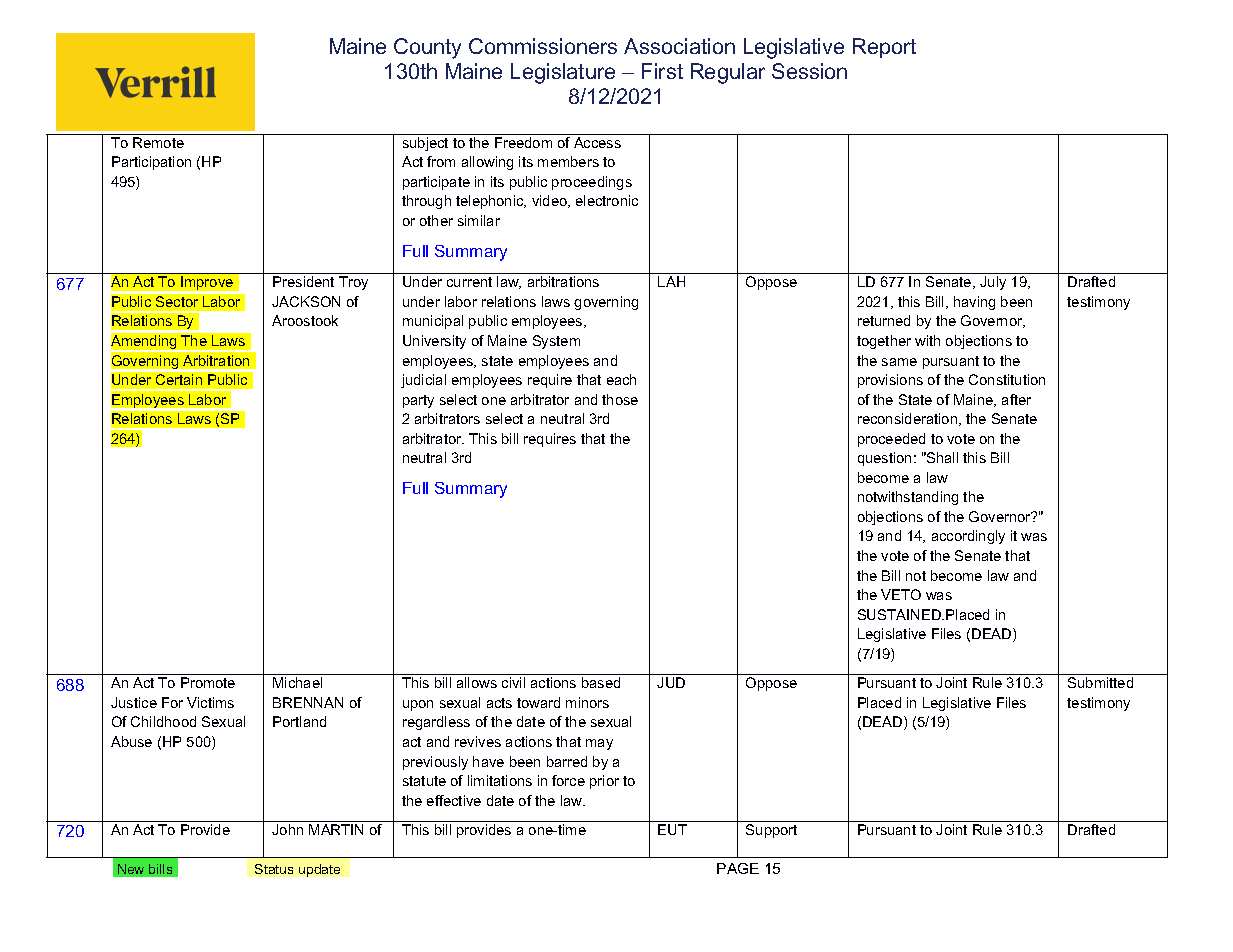 This screenshot has height=952, width=1233. What do you see at coordinates (418, 401) in the screenshot?
I see `party` at bounding box center [418, 401].
